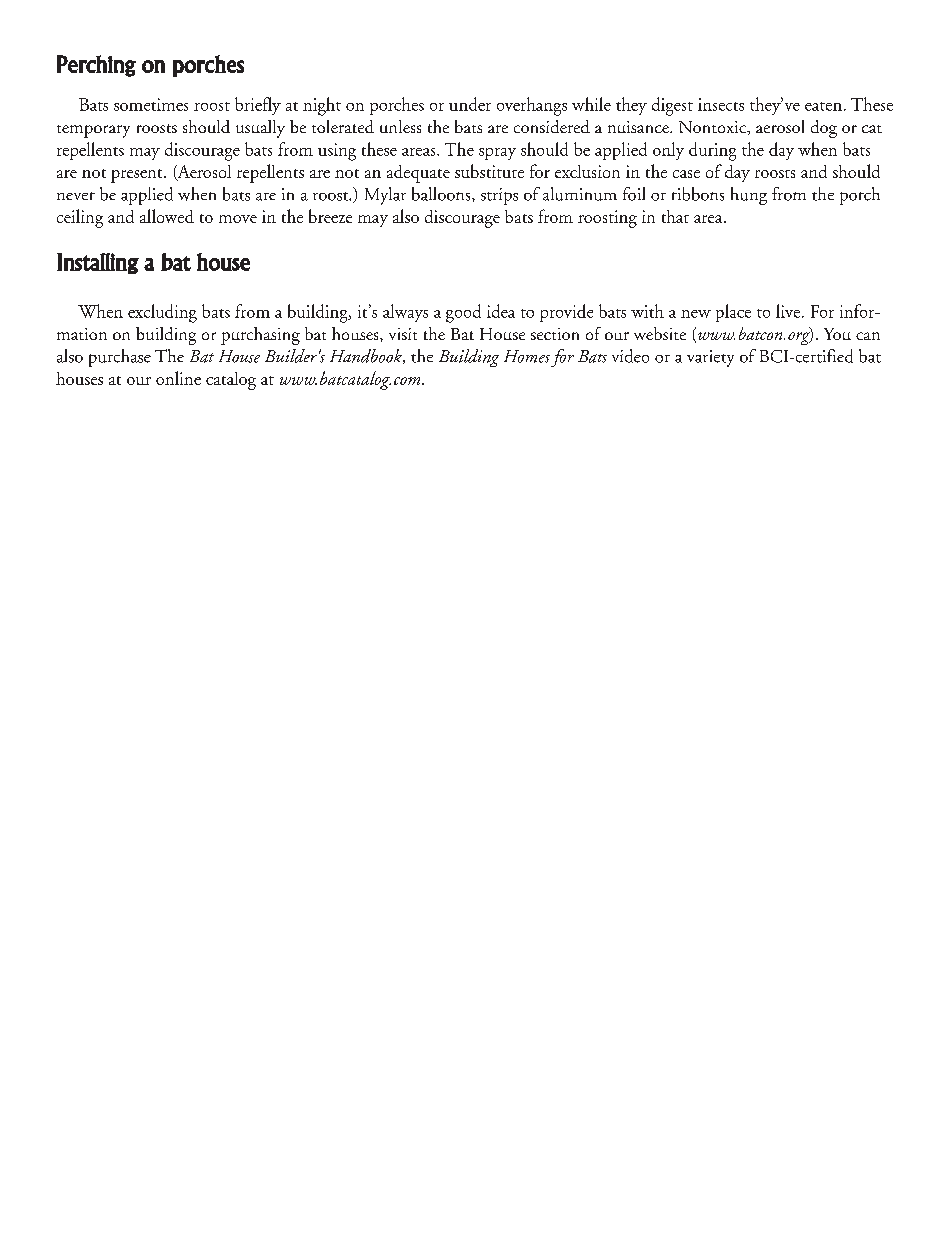  I want to click on idea, so click(501, 311).
